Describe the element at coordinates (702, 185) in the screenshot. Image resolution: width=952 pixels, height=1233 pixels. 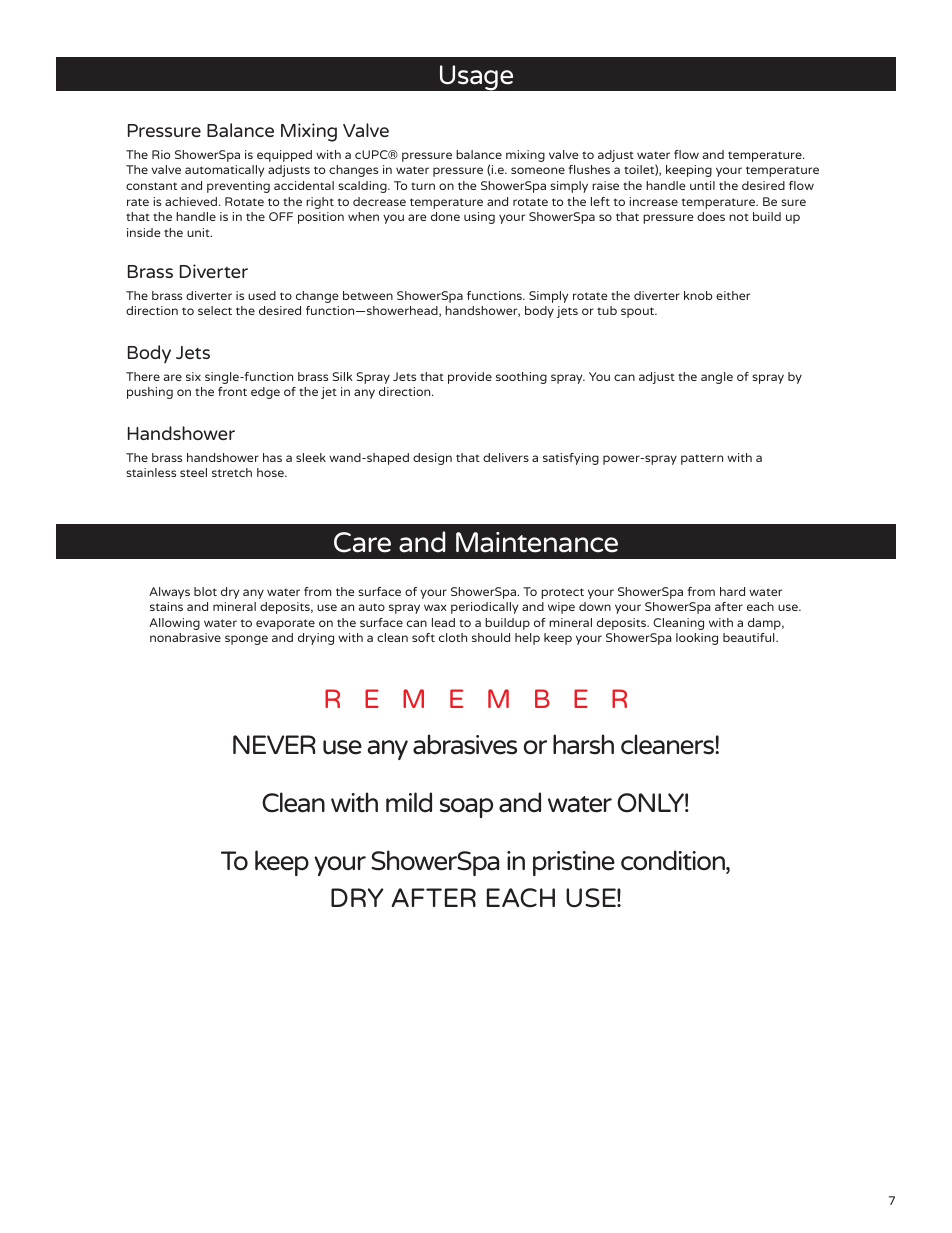
I see `until` at that location.
